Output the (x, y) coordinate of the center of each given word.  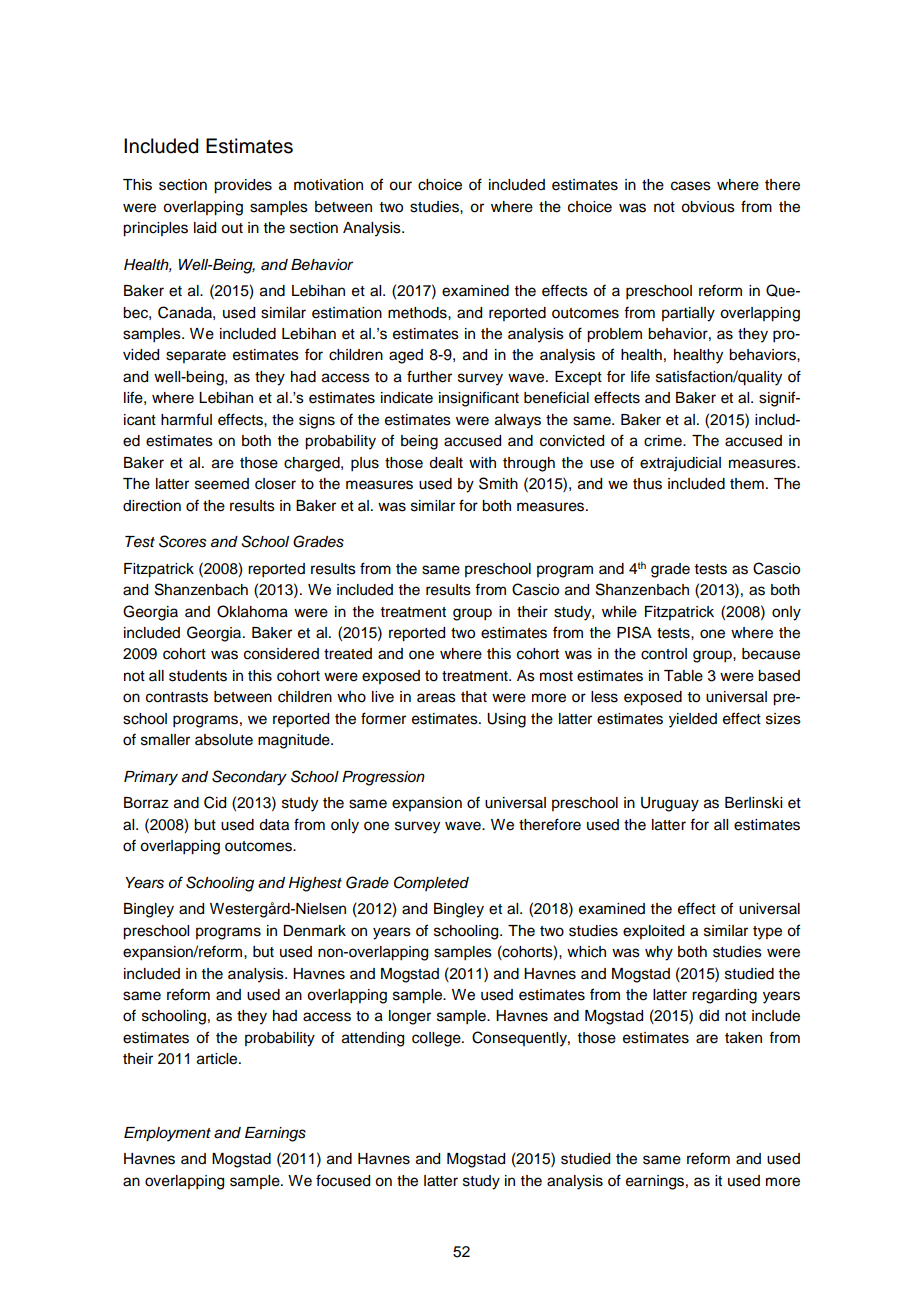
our (400, 186)
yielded (693, 720)
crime (664, 441)
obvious (708, 207)
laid (205, 228)
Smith (498, 483)
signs (317, 421)
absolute (224, 740)
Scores (182, 541)
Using (506, 720)
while (619, 612)
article (218, 1059)
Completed (431, 883)
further (429, 376)
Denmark (314, 931)
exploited (653, 932)
